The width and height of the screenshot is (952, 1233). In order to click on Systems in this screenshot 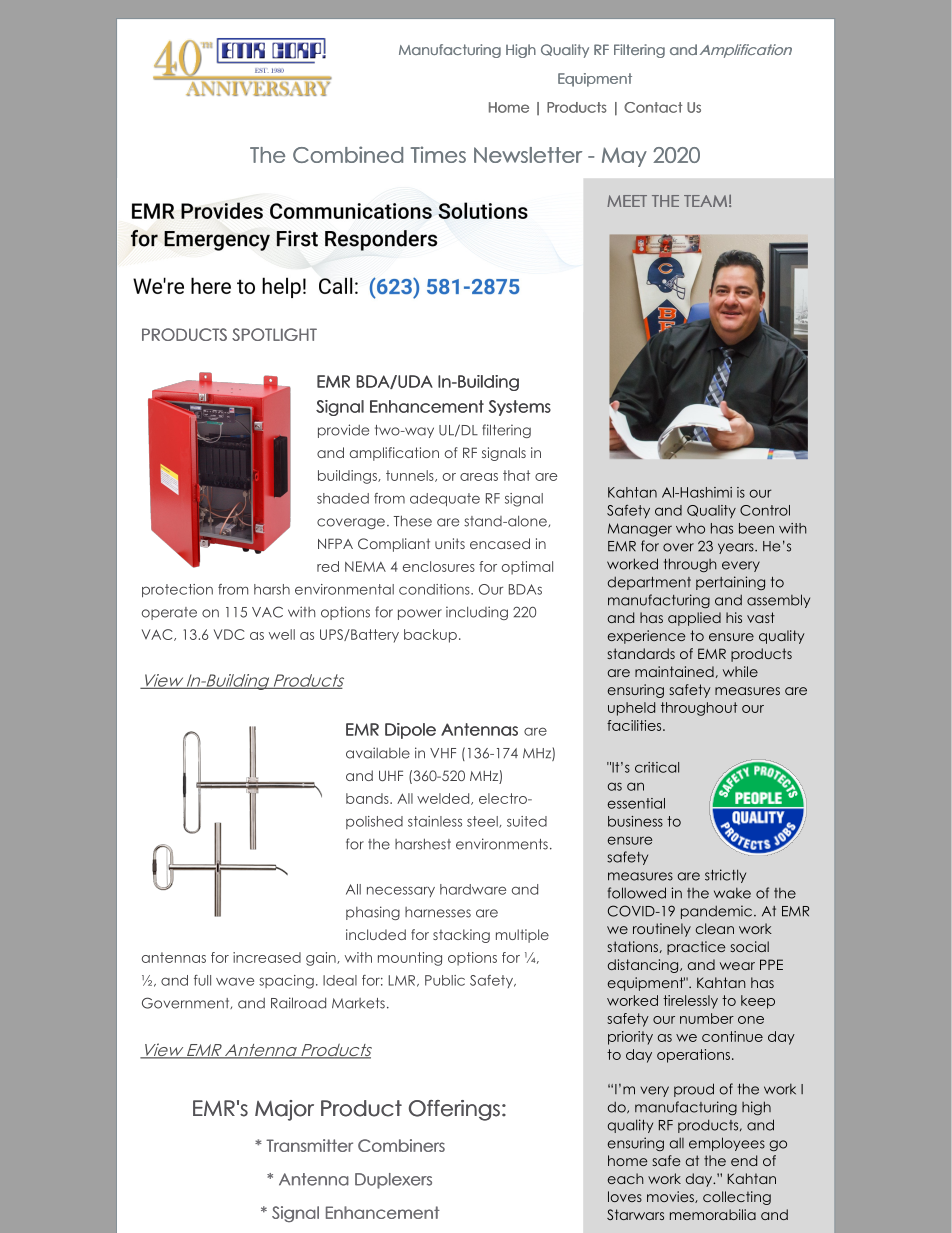, I will do `click(519, 408)`.
